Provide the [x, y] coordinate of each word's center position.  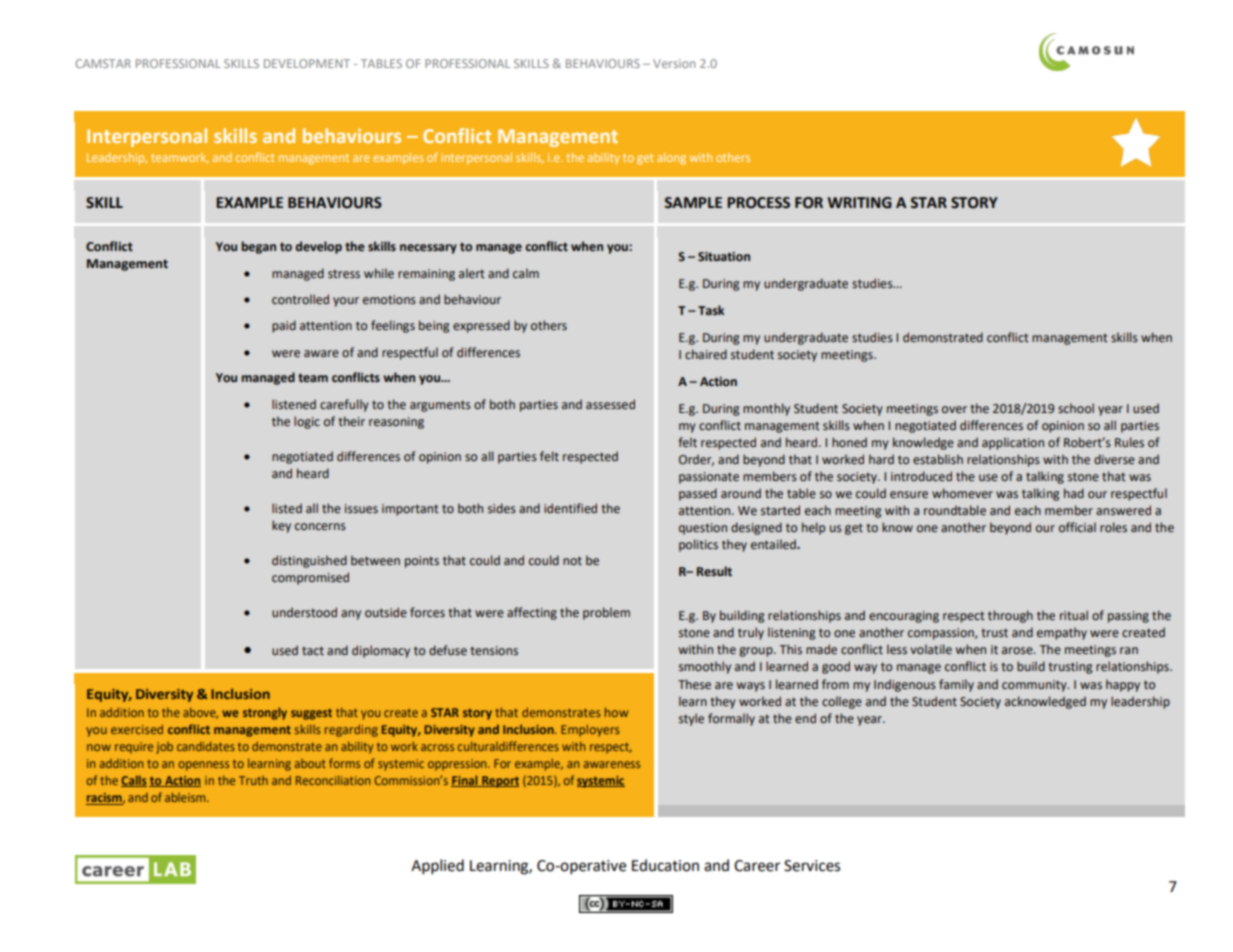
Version [674, 63]
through [1010, 616]
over [954, 409]
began [258, 247]
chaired [706, 354]
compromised [310, 578]
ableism [186, 797]
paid [284, 326]
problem [606, 613]
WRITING [859, 203]
